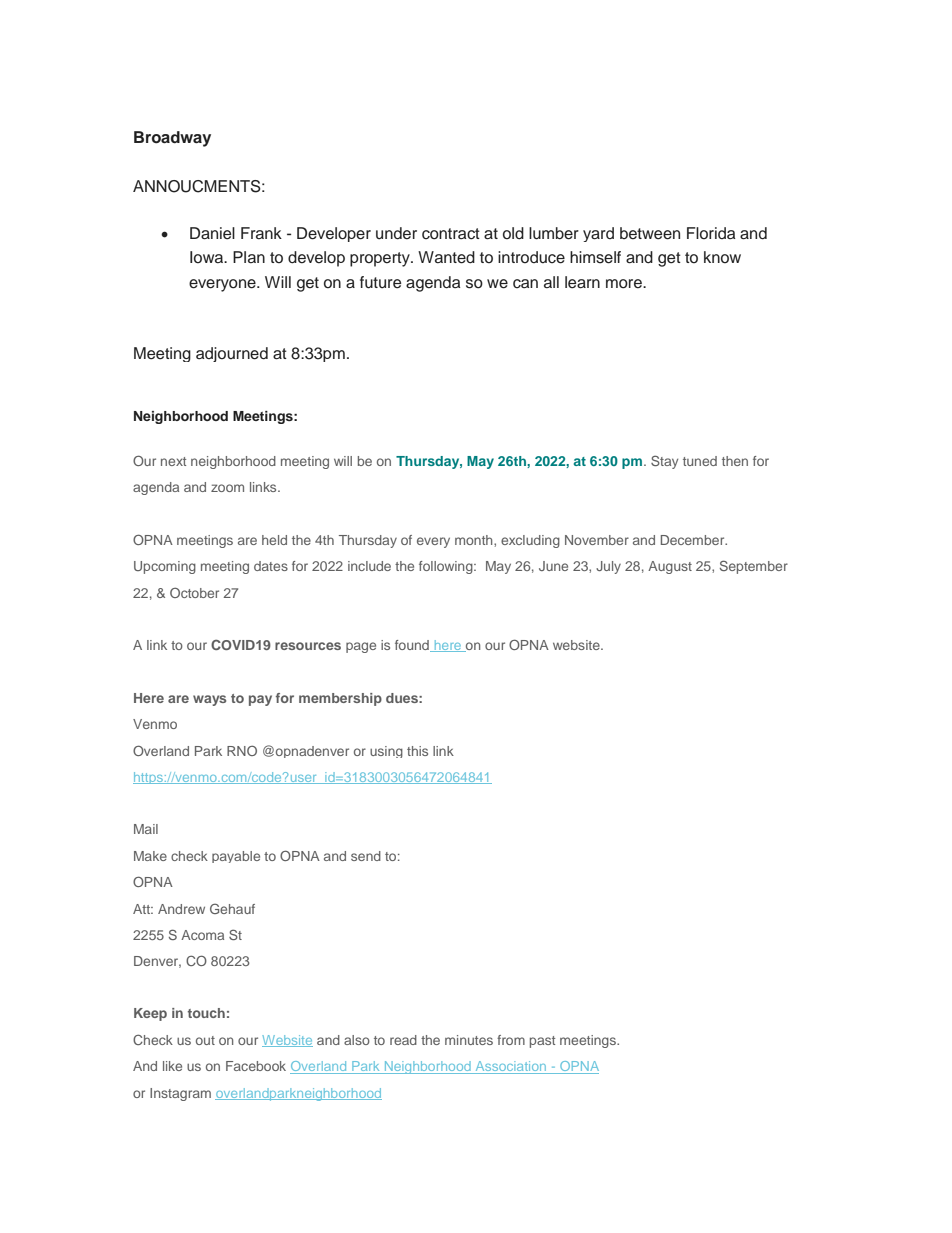  I want to click on Florida, so click(711, 233).
